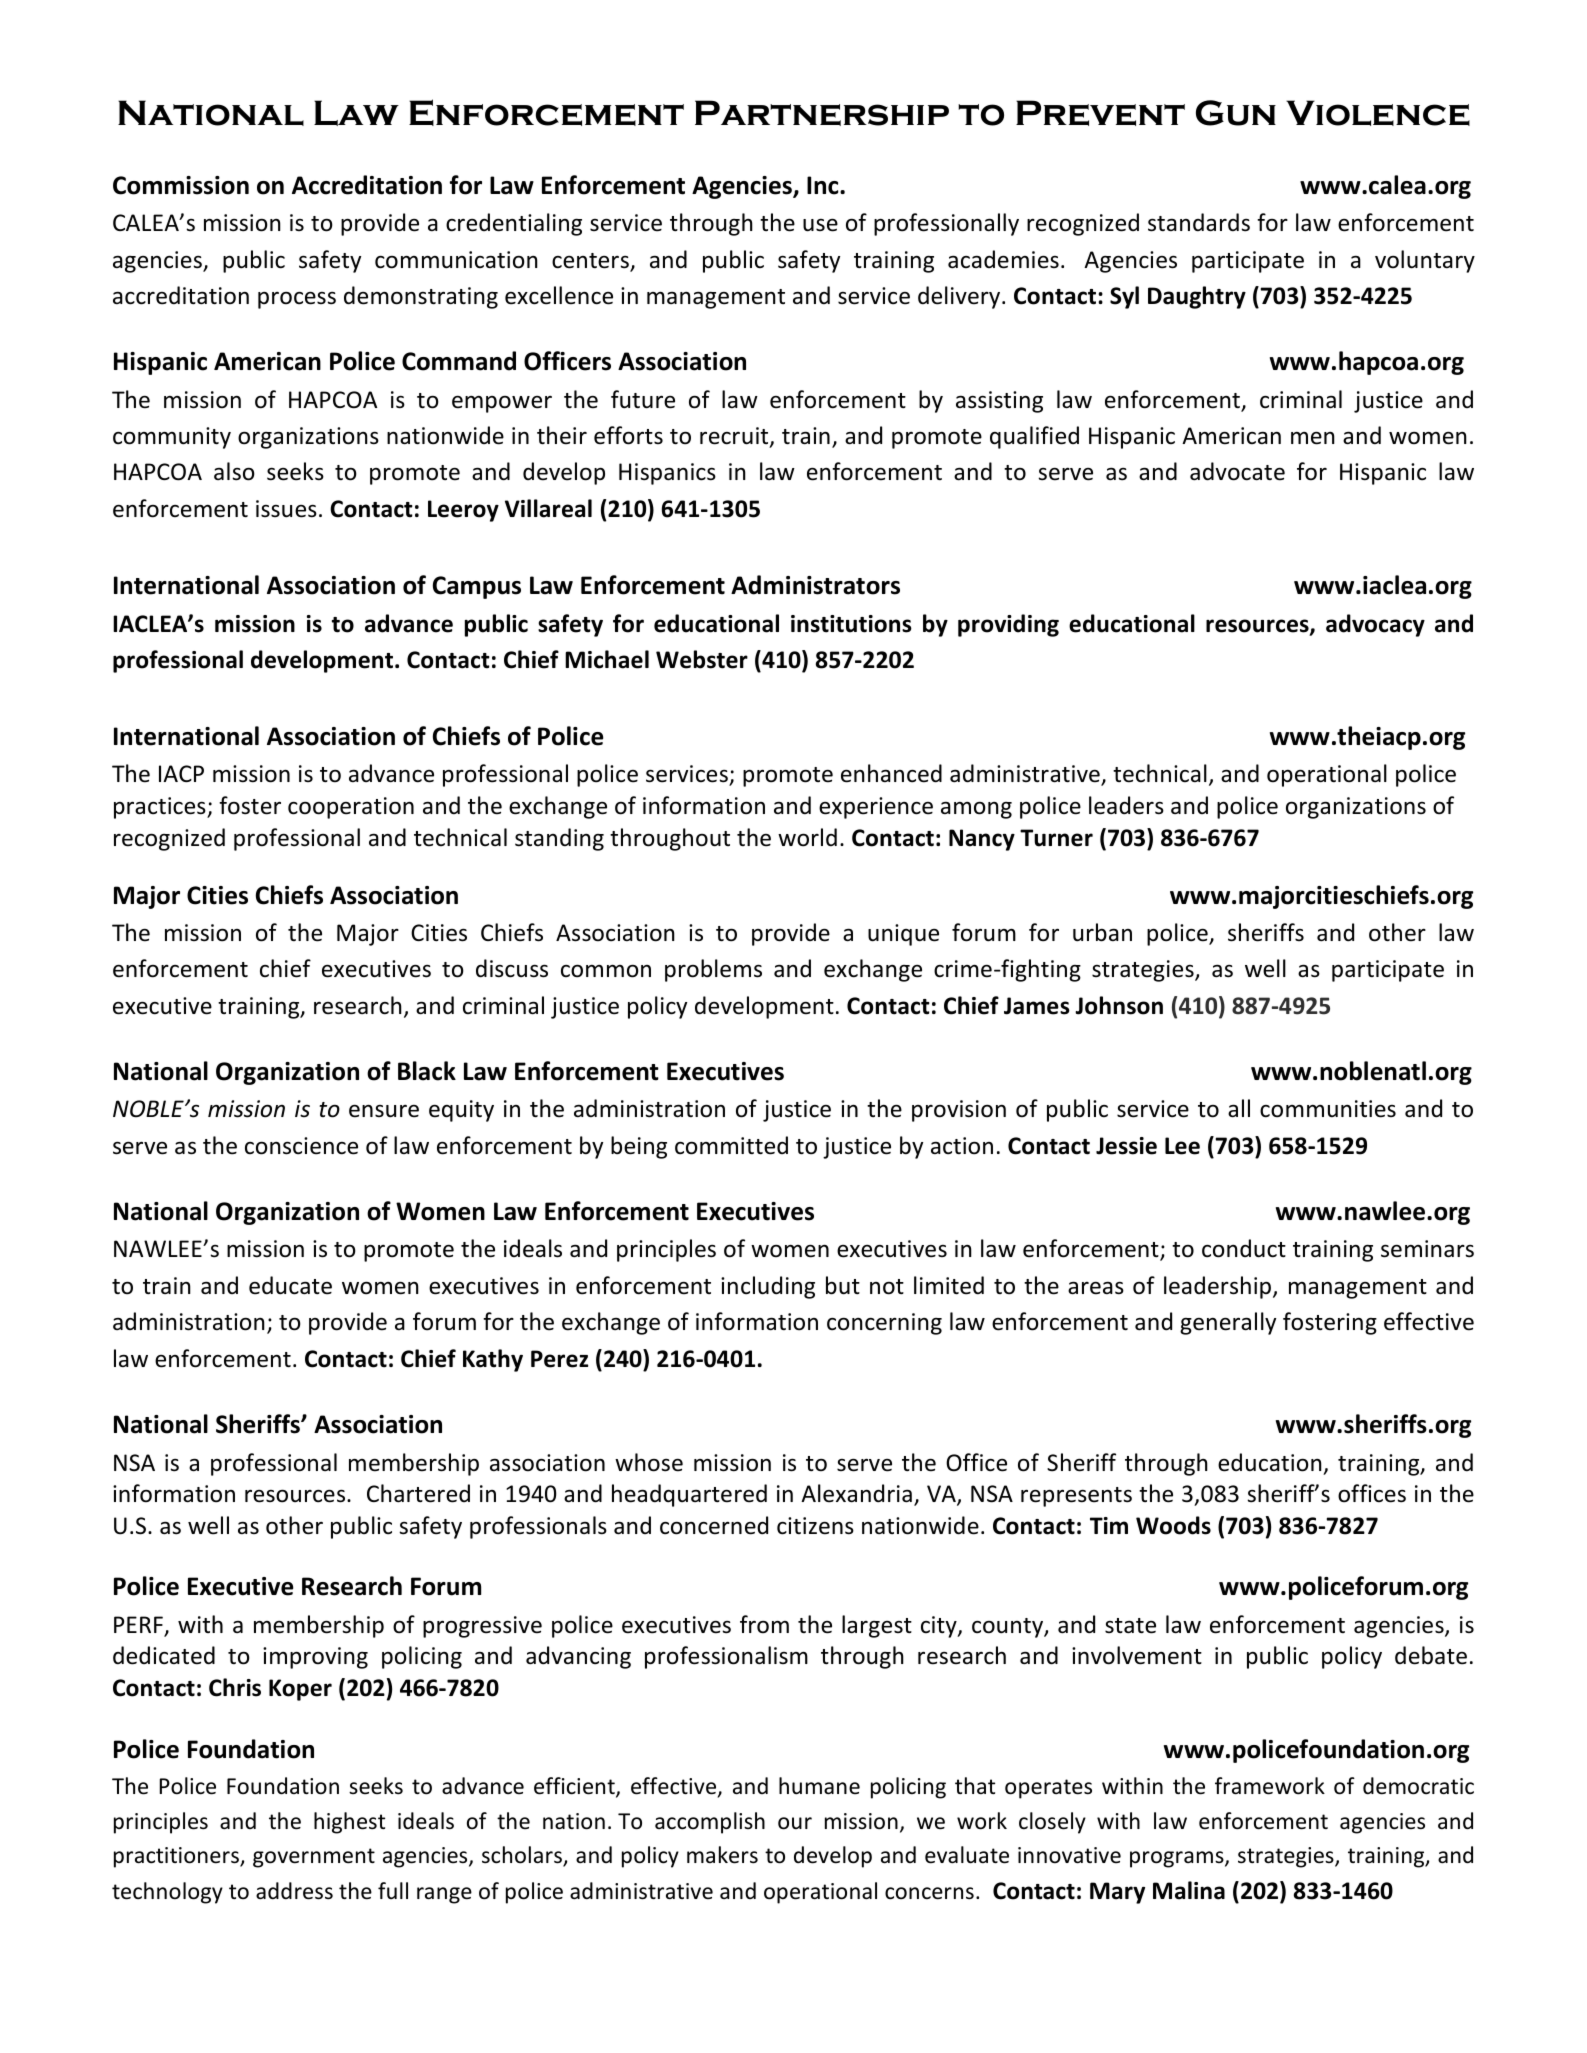 This screenshot has height=2053, width=1587. What do you see at coordinates (234, 471) in the screenshot?
I see `also` at bounding box center [234, 471].
